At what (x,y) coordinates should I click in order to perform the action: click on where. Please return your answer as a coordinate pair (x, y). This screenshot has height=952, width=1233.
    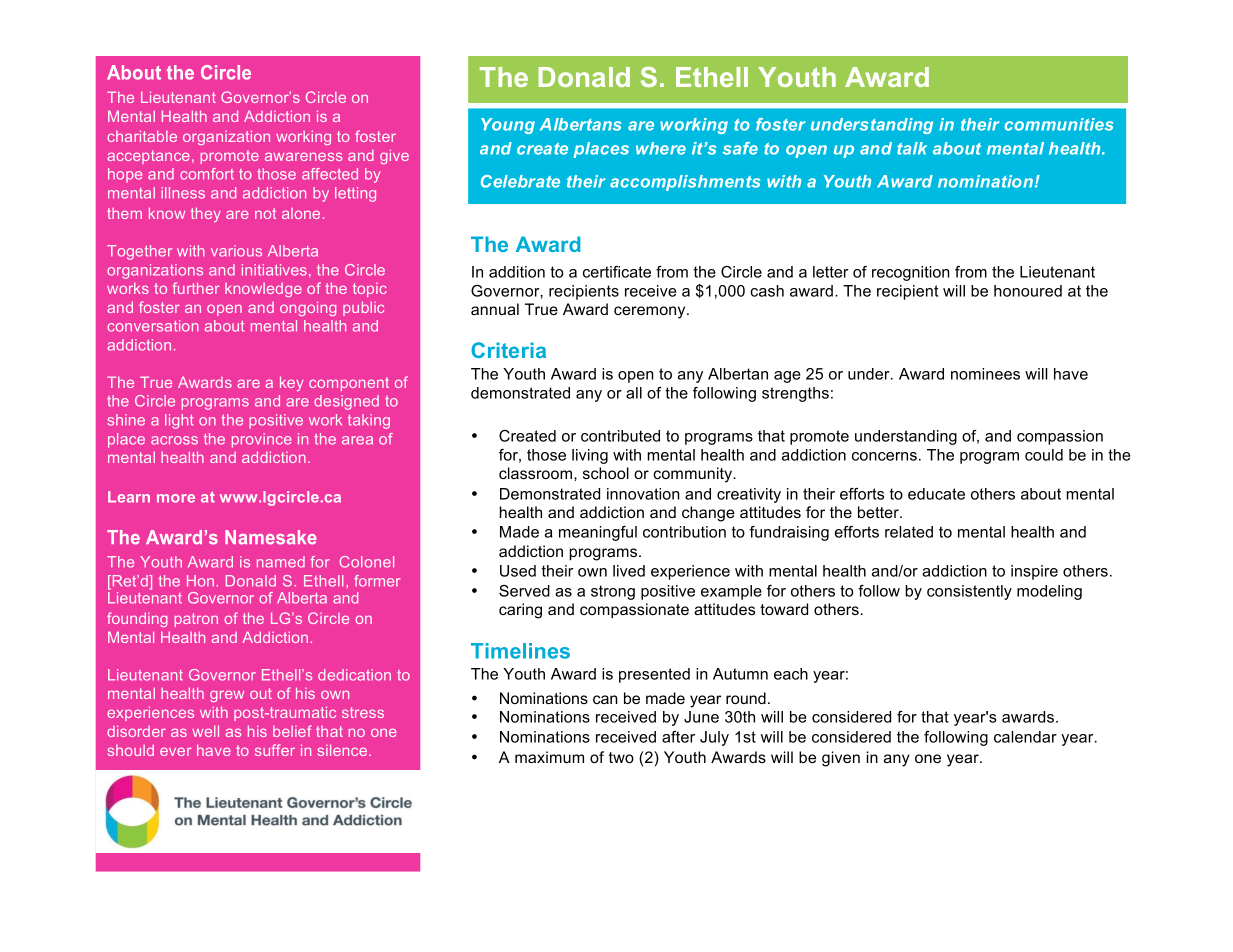
    Looking at the image, I should click on (661, 148).
